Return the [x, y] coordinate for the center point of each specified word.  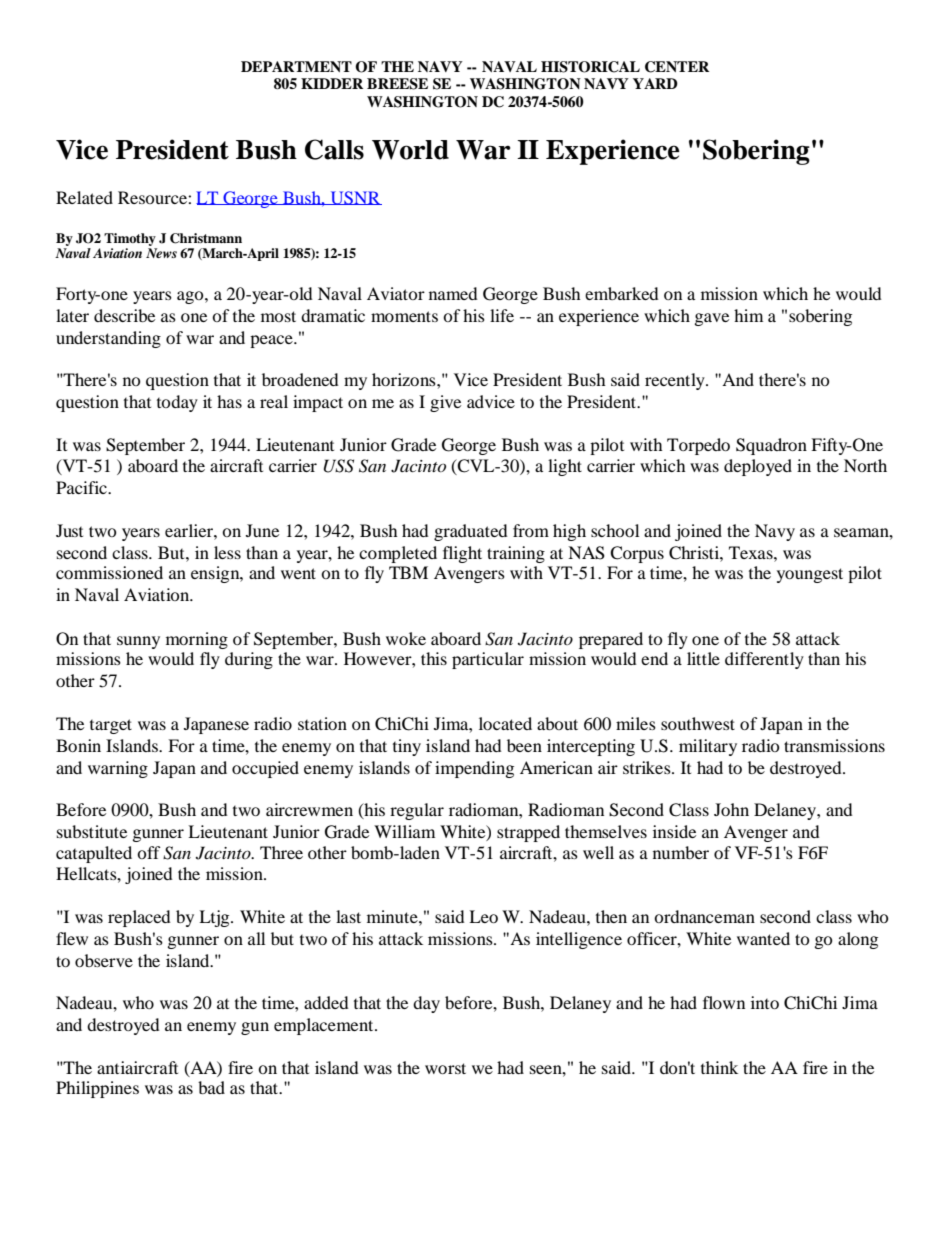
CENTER [677, 67]
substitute [92, 831]
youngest [810, 575]
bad [211, 1087]
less [227, 552]
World [410, 150]
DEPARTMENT [296, 66]
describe [124, 315]
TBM [408, 572]
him [748, 315]
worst [445, 1068]
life [502, 315]
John [731, 809]
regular [417, 811]
